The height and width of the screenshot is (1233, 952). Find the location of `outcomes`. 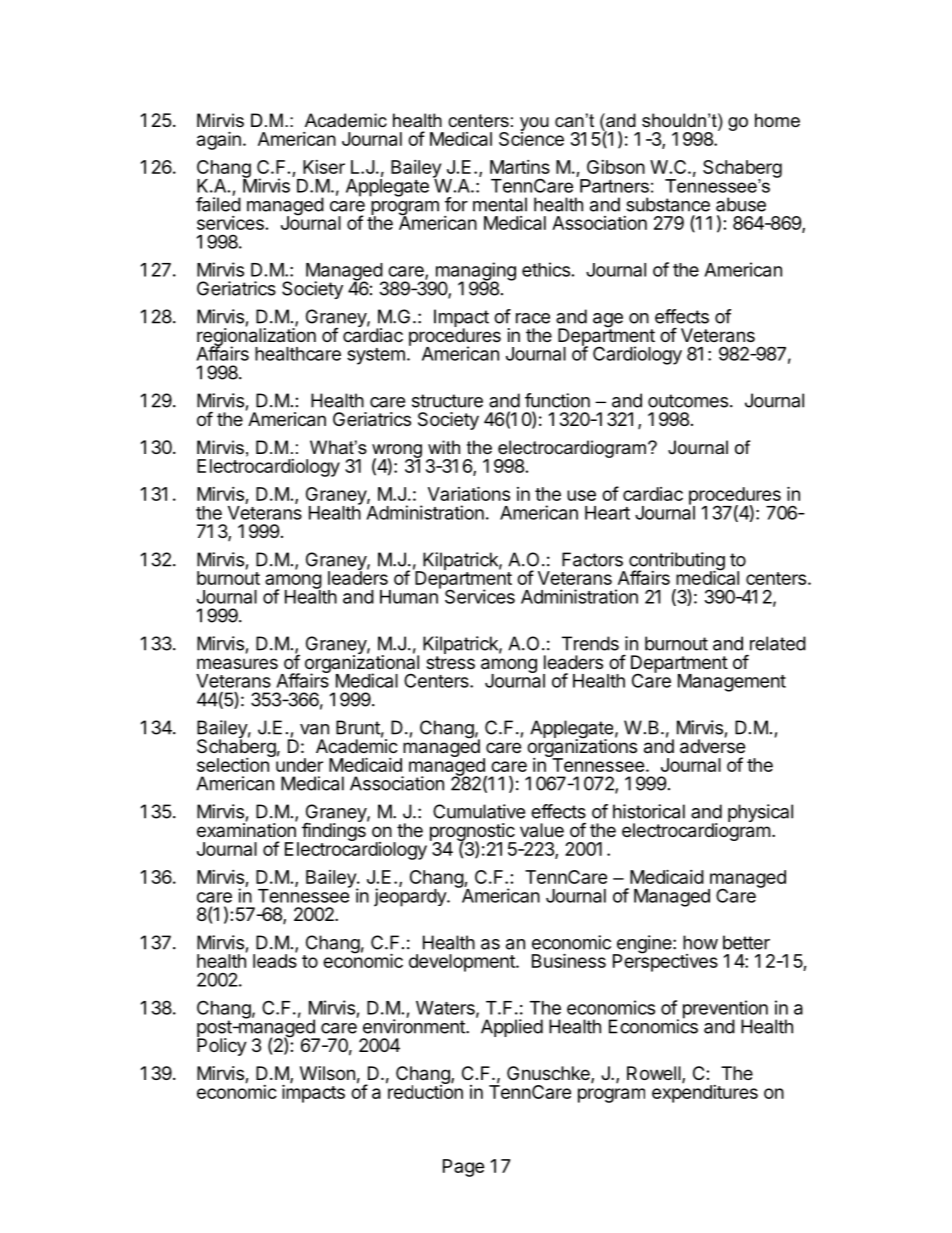

outcomes is located at coordinates (688, 401).
